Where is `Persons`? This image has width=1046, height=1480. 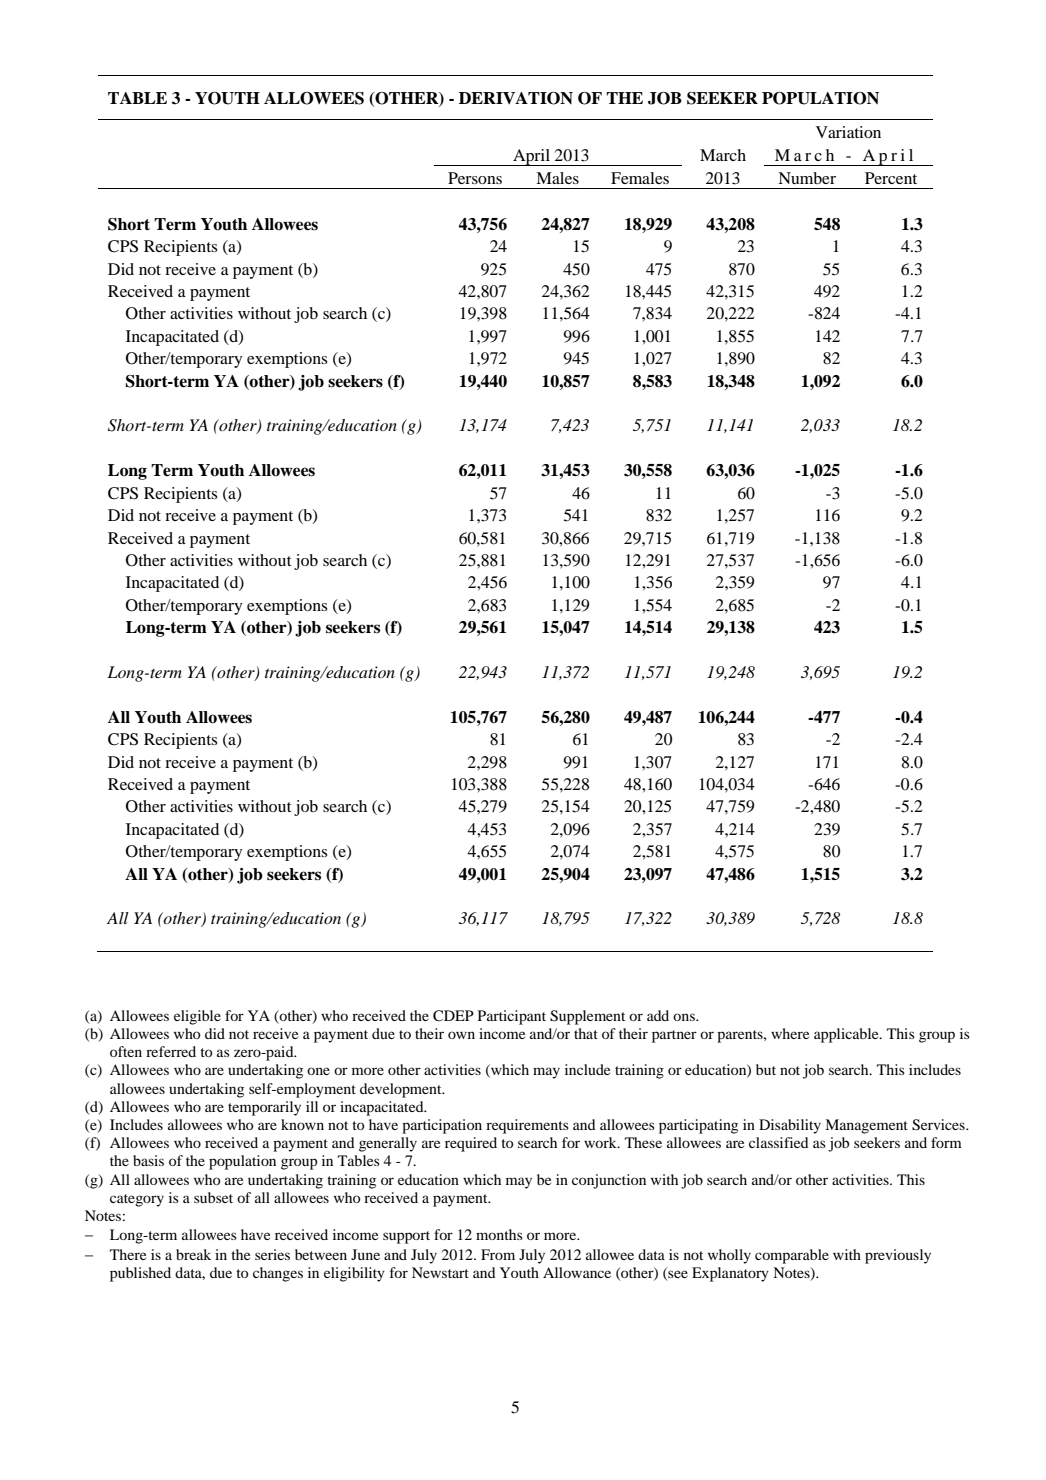 Persons is located at coordinates (475, 178).
